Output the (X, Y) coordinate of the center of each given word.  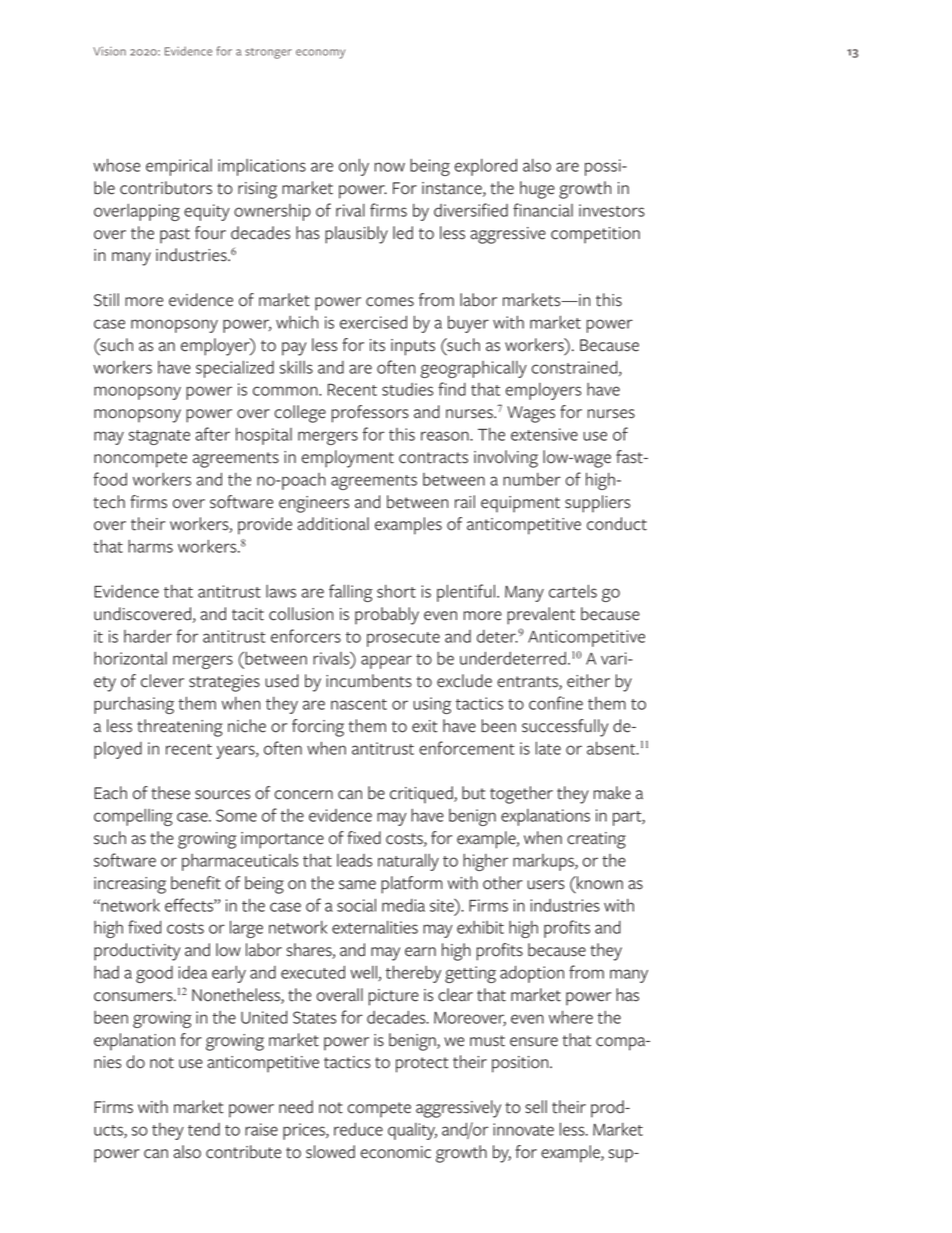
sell (536, 1107)
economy (320, 54)
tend (204, 1129)
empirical (179, 167)
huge (537, 190)
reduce (358, 1129)
